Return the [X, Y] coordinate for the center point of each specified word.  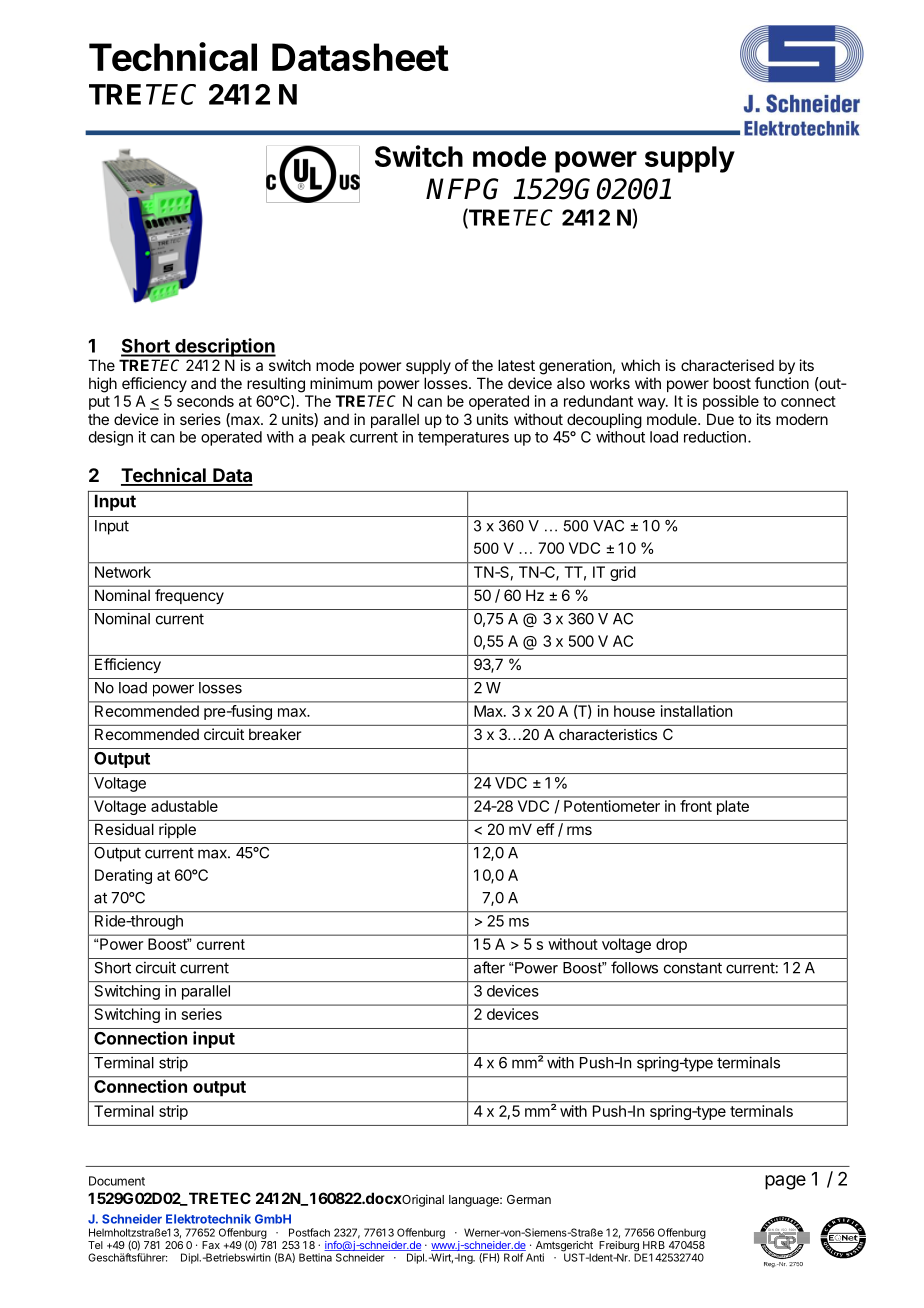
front [696, 806]
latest [516, 365]
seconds [205, 401]
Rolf [513, 1257]
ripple [177, 830]
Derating [123, 876]
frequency [189, 596]
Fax [211, 1245]
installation [696, 711]
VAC [608, 526]
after [489, 967]
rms [579, 830]
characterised [727, 365]
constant [693, 968]
